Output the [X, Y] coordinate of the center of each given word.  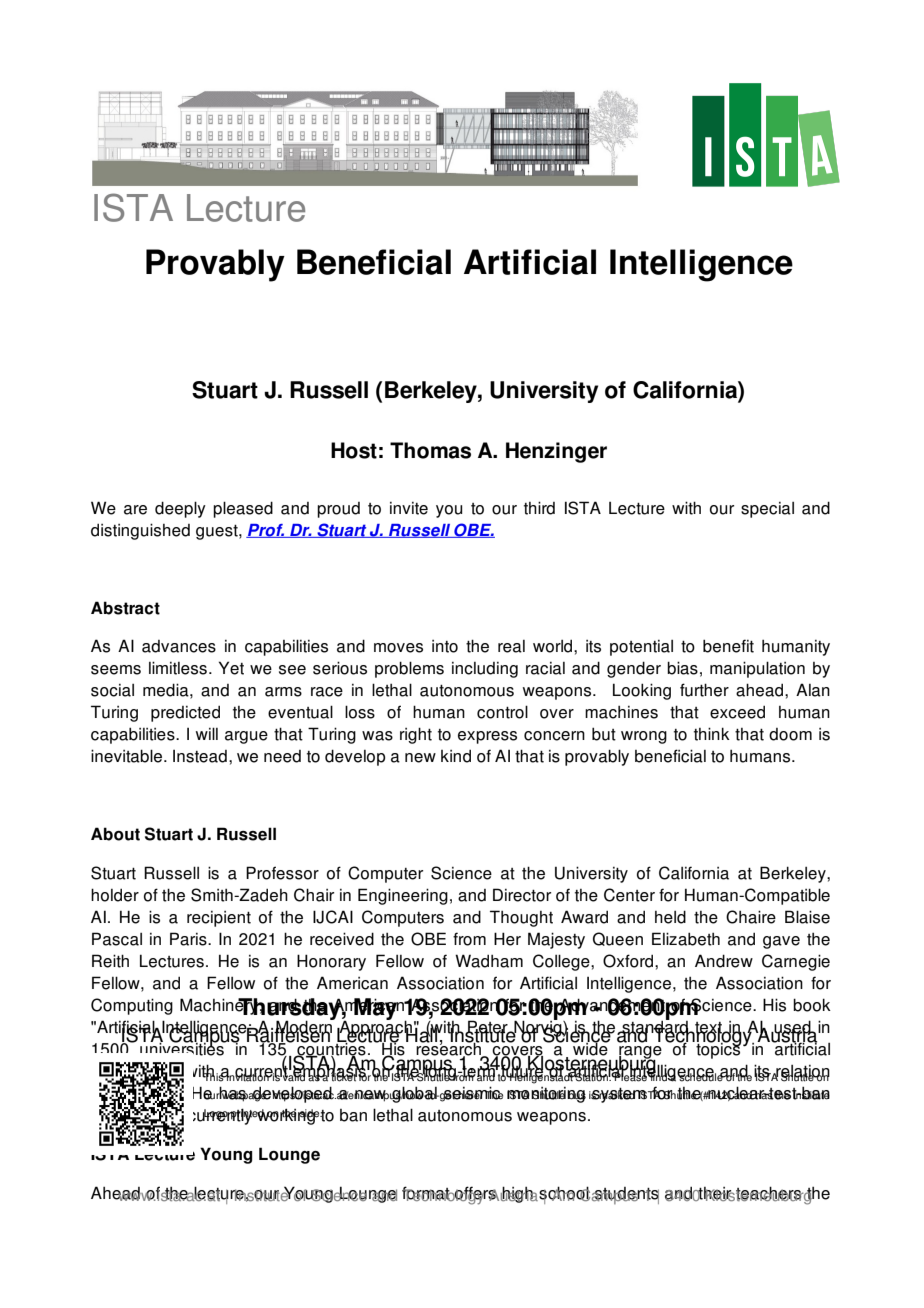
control [502, 712]
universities [183, 1048]
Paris [189, 939]
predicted [185, 713]
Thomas [430, 450]
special [767, 510]
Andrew [724, 961]
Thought [521, 918]
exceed [737, 712]
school [563, 1194]
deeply [180, 509]
